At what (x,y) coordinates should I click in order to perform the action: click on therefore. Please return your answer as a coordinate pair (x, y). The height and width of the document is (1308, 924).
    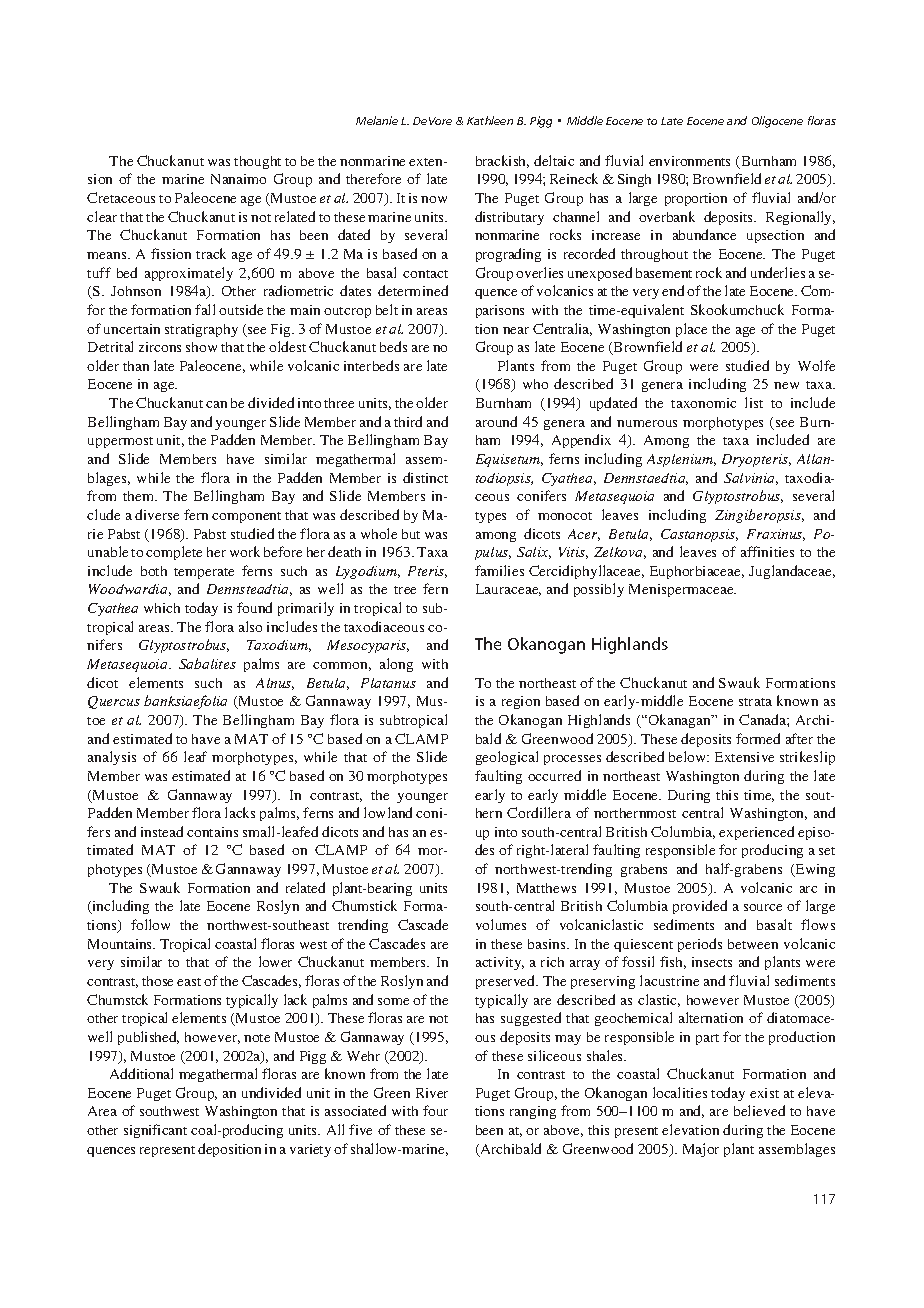
    Looking at the image, I should click on (373, 178).
